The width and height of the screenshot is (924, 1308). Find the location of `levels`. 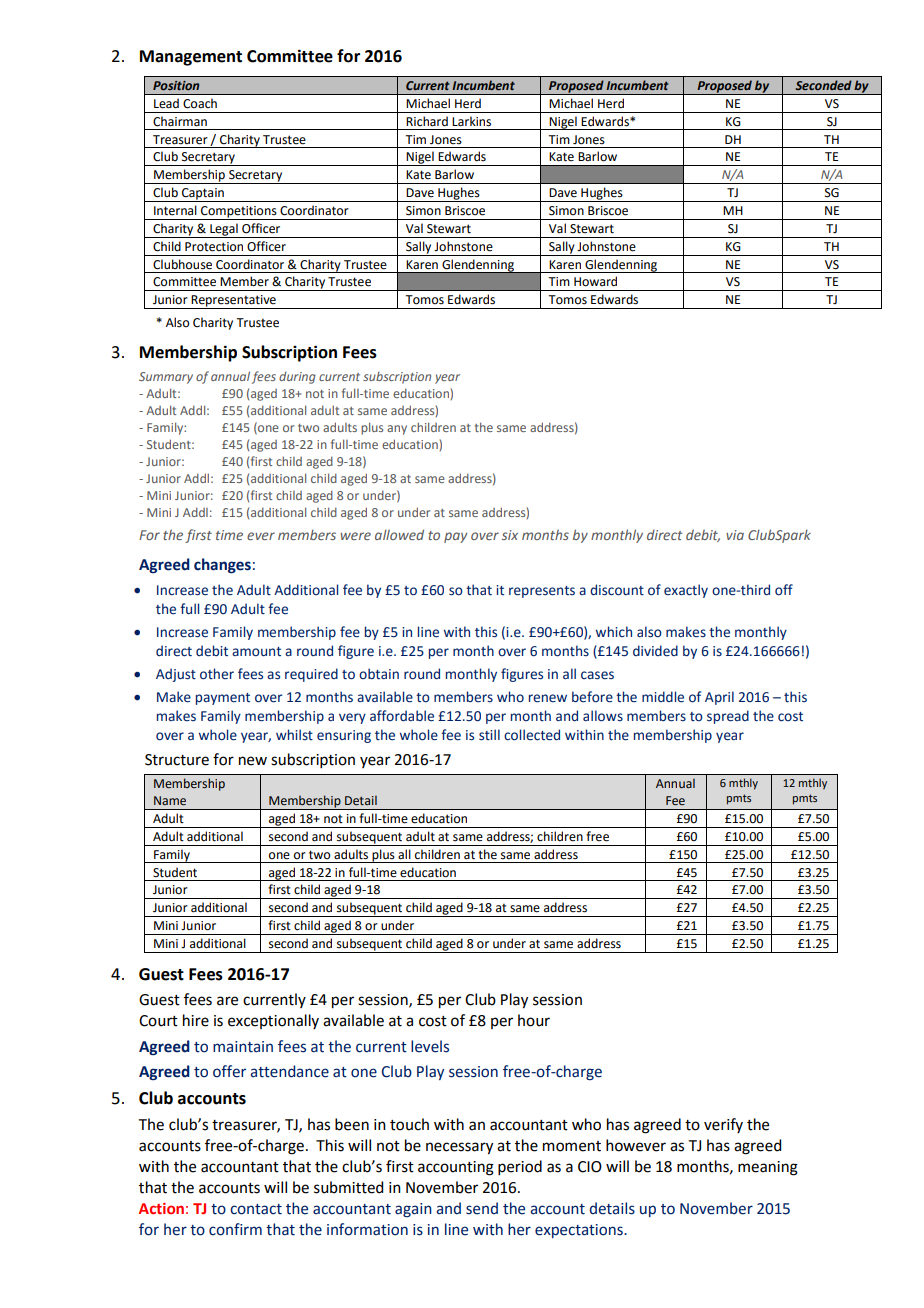

levels is located at coordinates (430, 1046).
